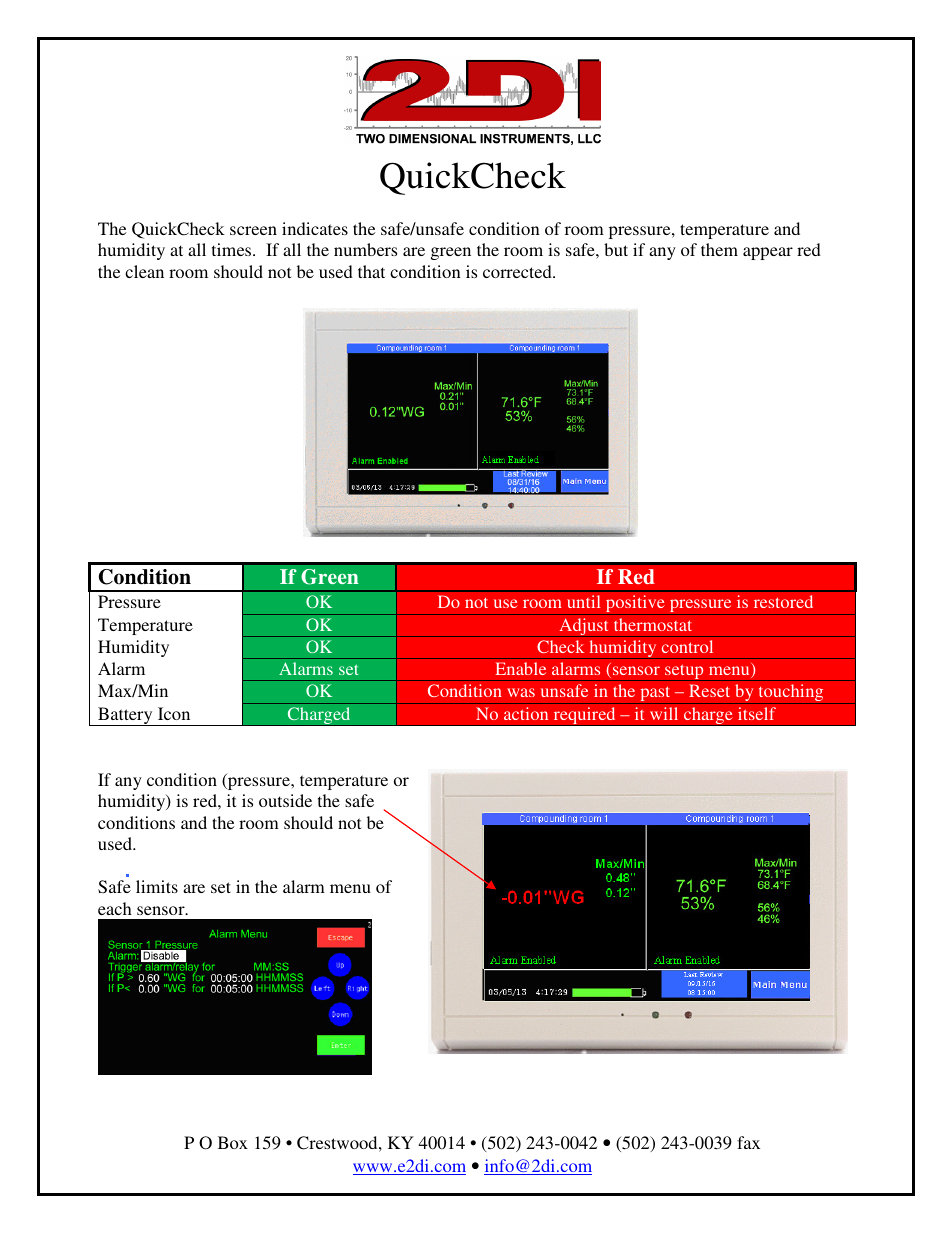 Image resolution: width=952 pixels, height=1233 pixels. I want to click on corrected, so click(518, 271).
